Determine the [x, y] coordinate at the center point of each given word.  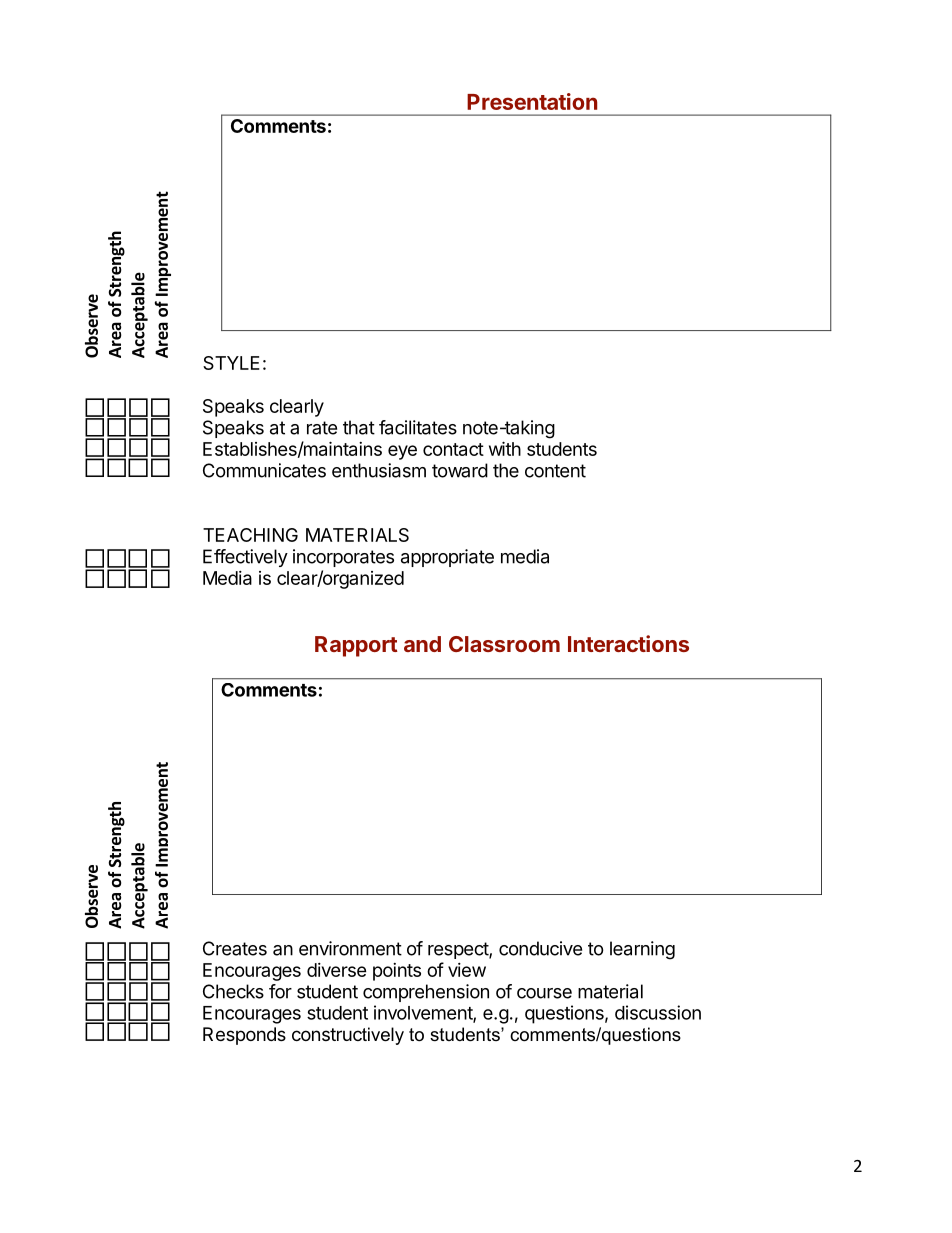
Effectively [245, 558]
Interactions [628, 643]
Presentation [532, 101]
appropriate [447, 558]
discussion [658, 1012]
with [505, 448]
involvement [424, 1013]
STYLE [231, 363]
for [280, 991]
